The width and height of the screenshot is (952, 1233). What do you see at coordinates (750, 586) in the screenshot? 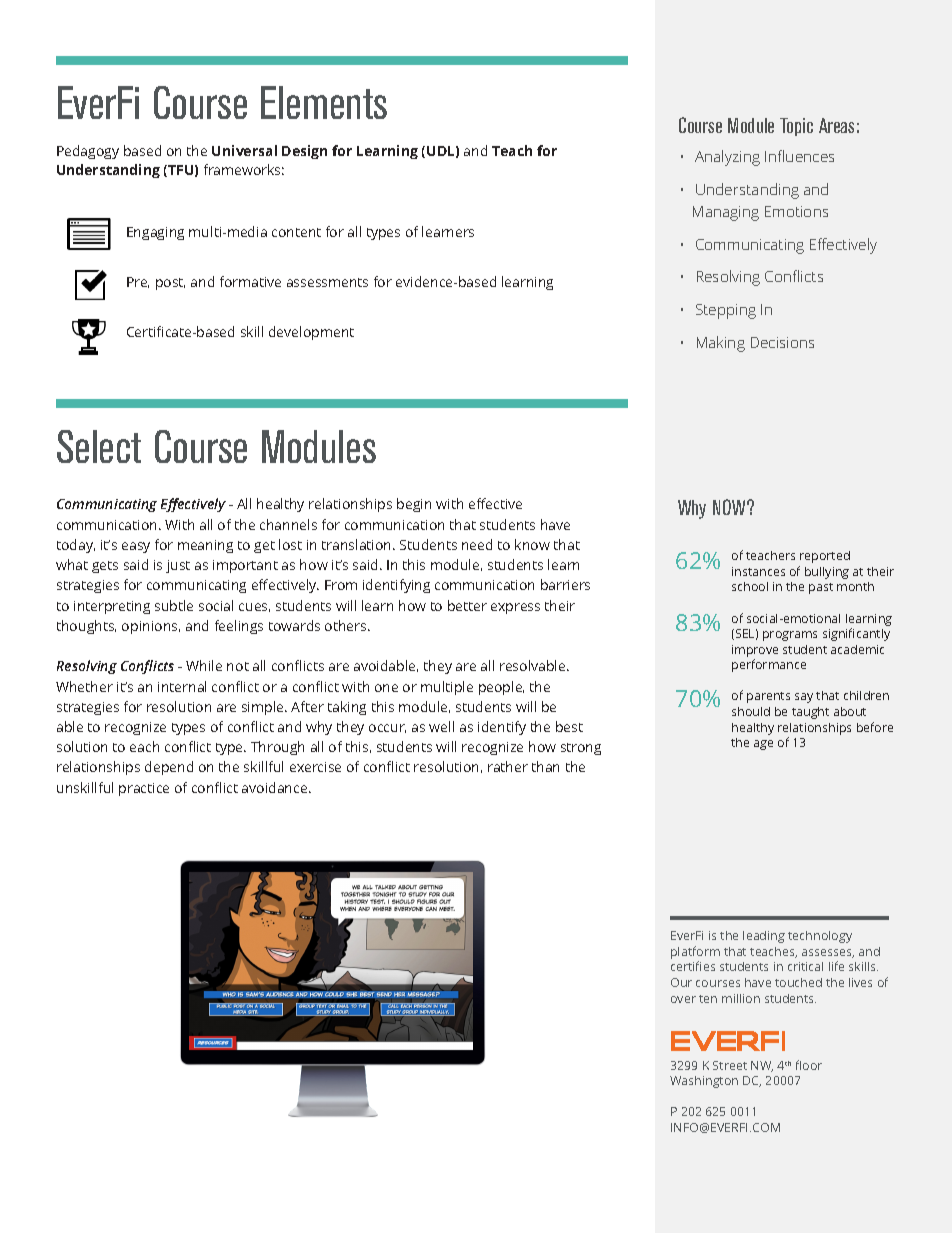
I see `school` at bounding box center [750, 586].
